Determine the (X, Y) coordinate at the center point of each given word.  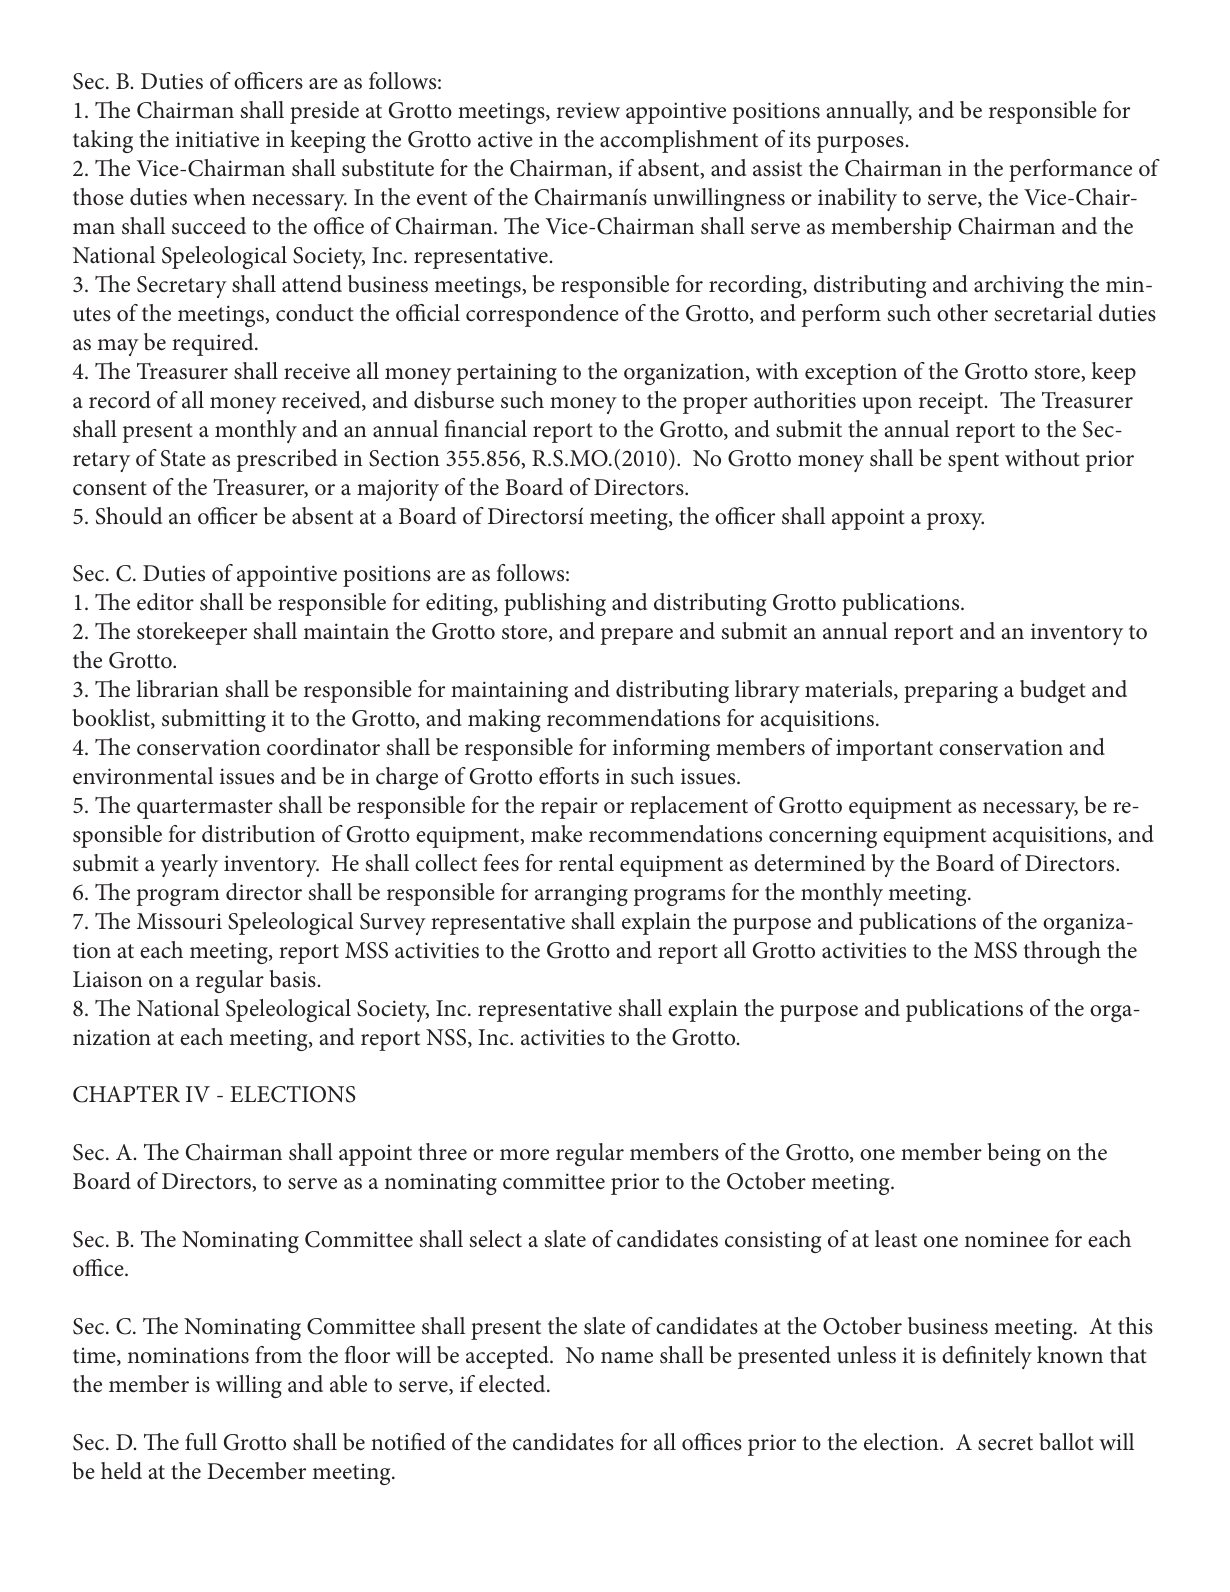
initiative (217, 139)
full (201, 1442)
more (524, 1155)
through (1062, 952)
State (183, 458)
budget (1053, 691)
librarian (177, 688)
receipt (952, 403)
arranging (581, 895)
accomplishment (679, 141)
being (1014, 1154)
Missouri (179, 921)
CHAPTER (126, 1094)
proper (715, 405)
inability (857, 199)
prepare (636, 636)
